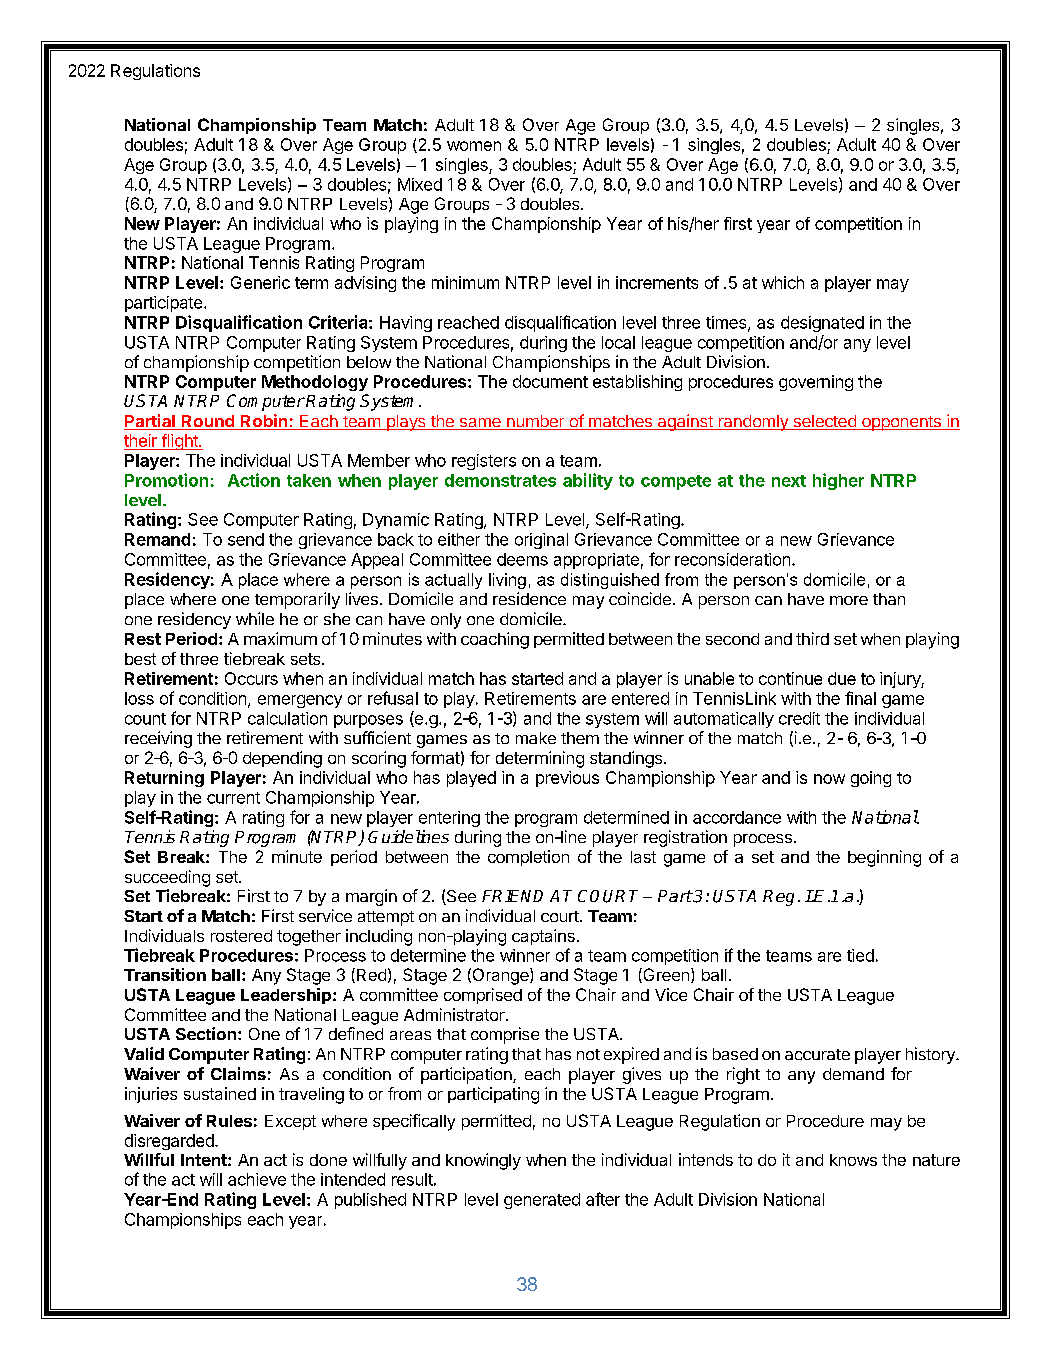 Image resolution: width=1051 pixels, height=1360 pixels. I want to click on which, so click(783, 282).
